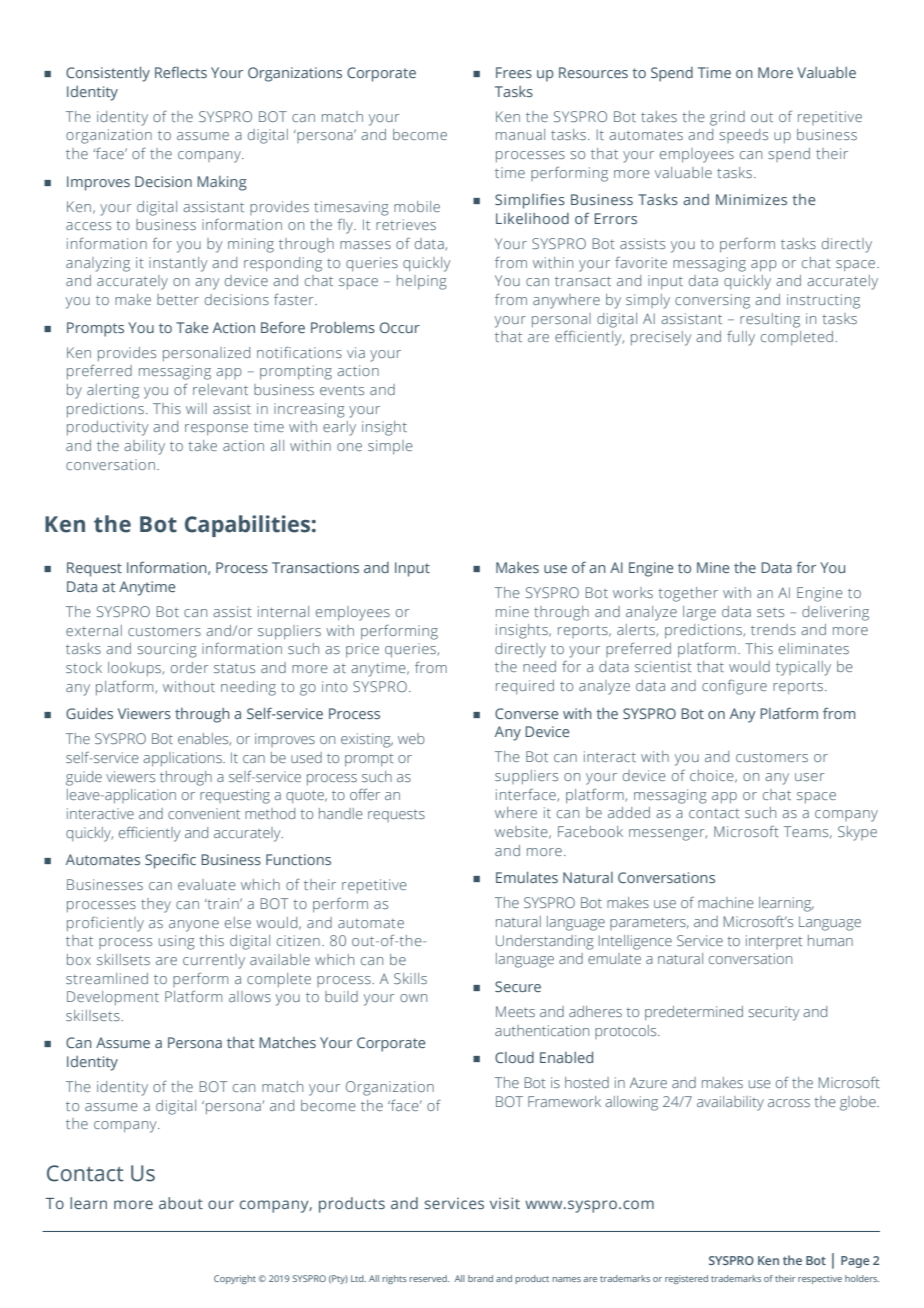 The height and width of the document is (1308, 924). What do you see at coordinates (525, 687) in the document?
I see `required` at bounding box center [525, 687].
